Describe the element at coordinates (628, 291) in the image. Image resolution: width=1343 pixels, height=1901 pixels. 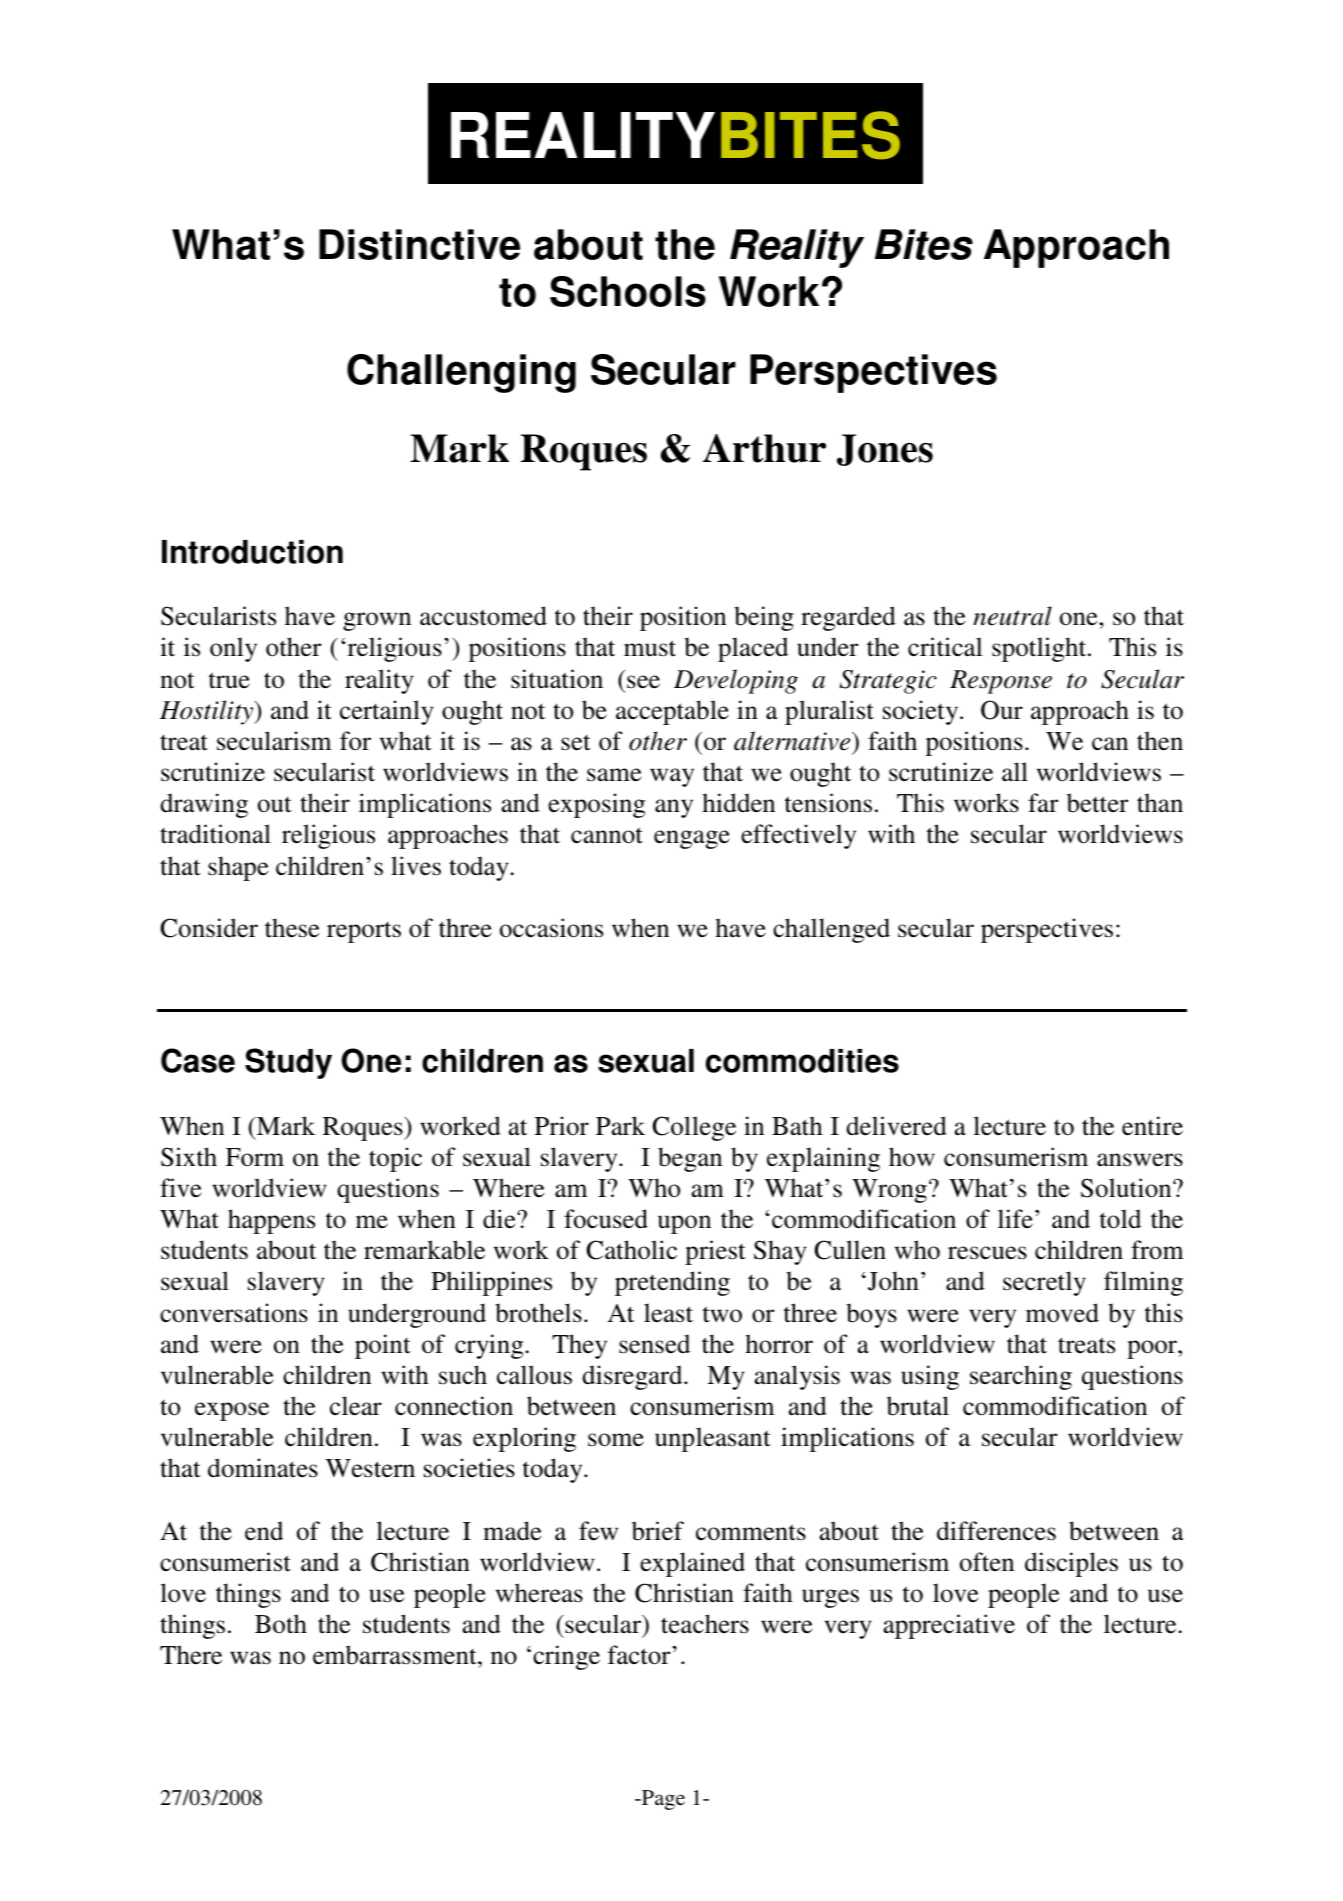
I see `Schools` at that location.
